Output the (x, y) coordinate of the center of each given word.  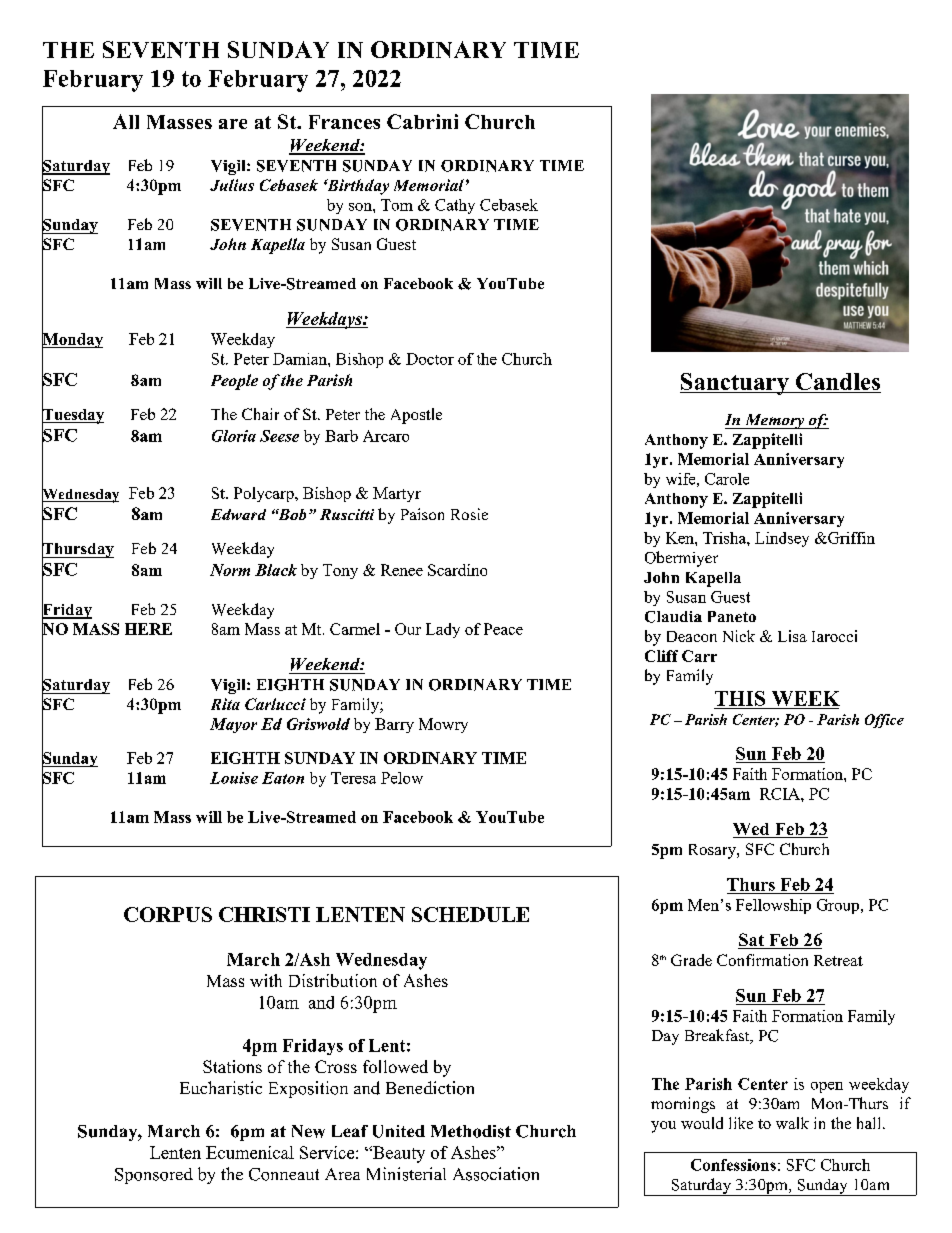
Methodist (471, 1131)
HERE (148, 629)
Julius (232, 185)
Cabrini (422, 121)
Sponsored (154, 1176)
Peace (503, 629)
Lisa (792, 636)
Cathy (455, 206)
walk (792, 1123)
